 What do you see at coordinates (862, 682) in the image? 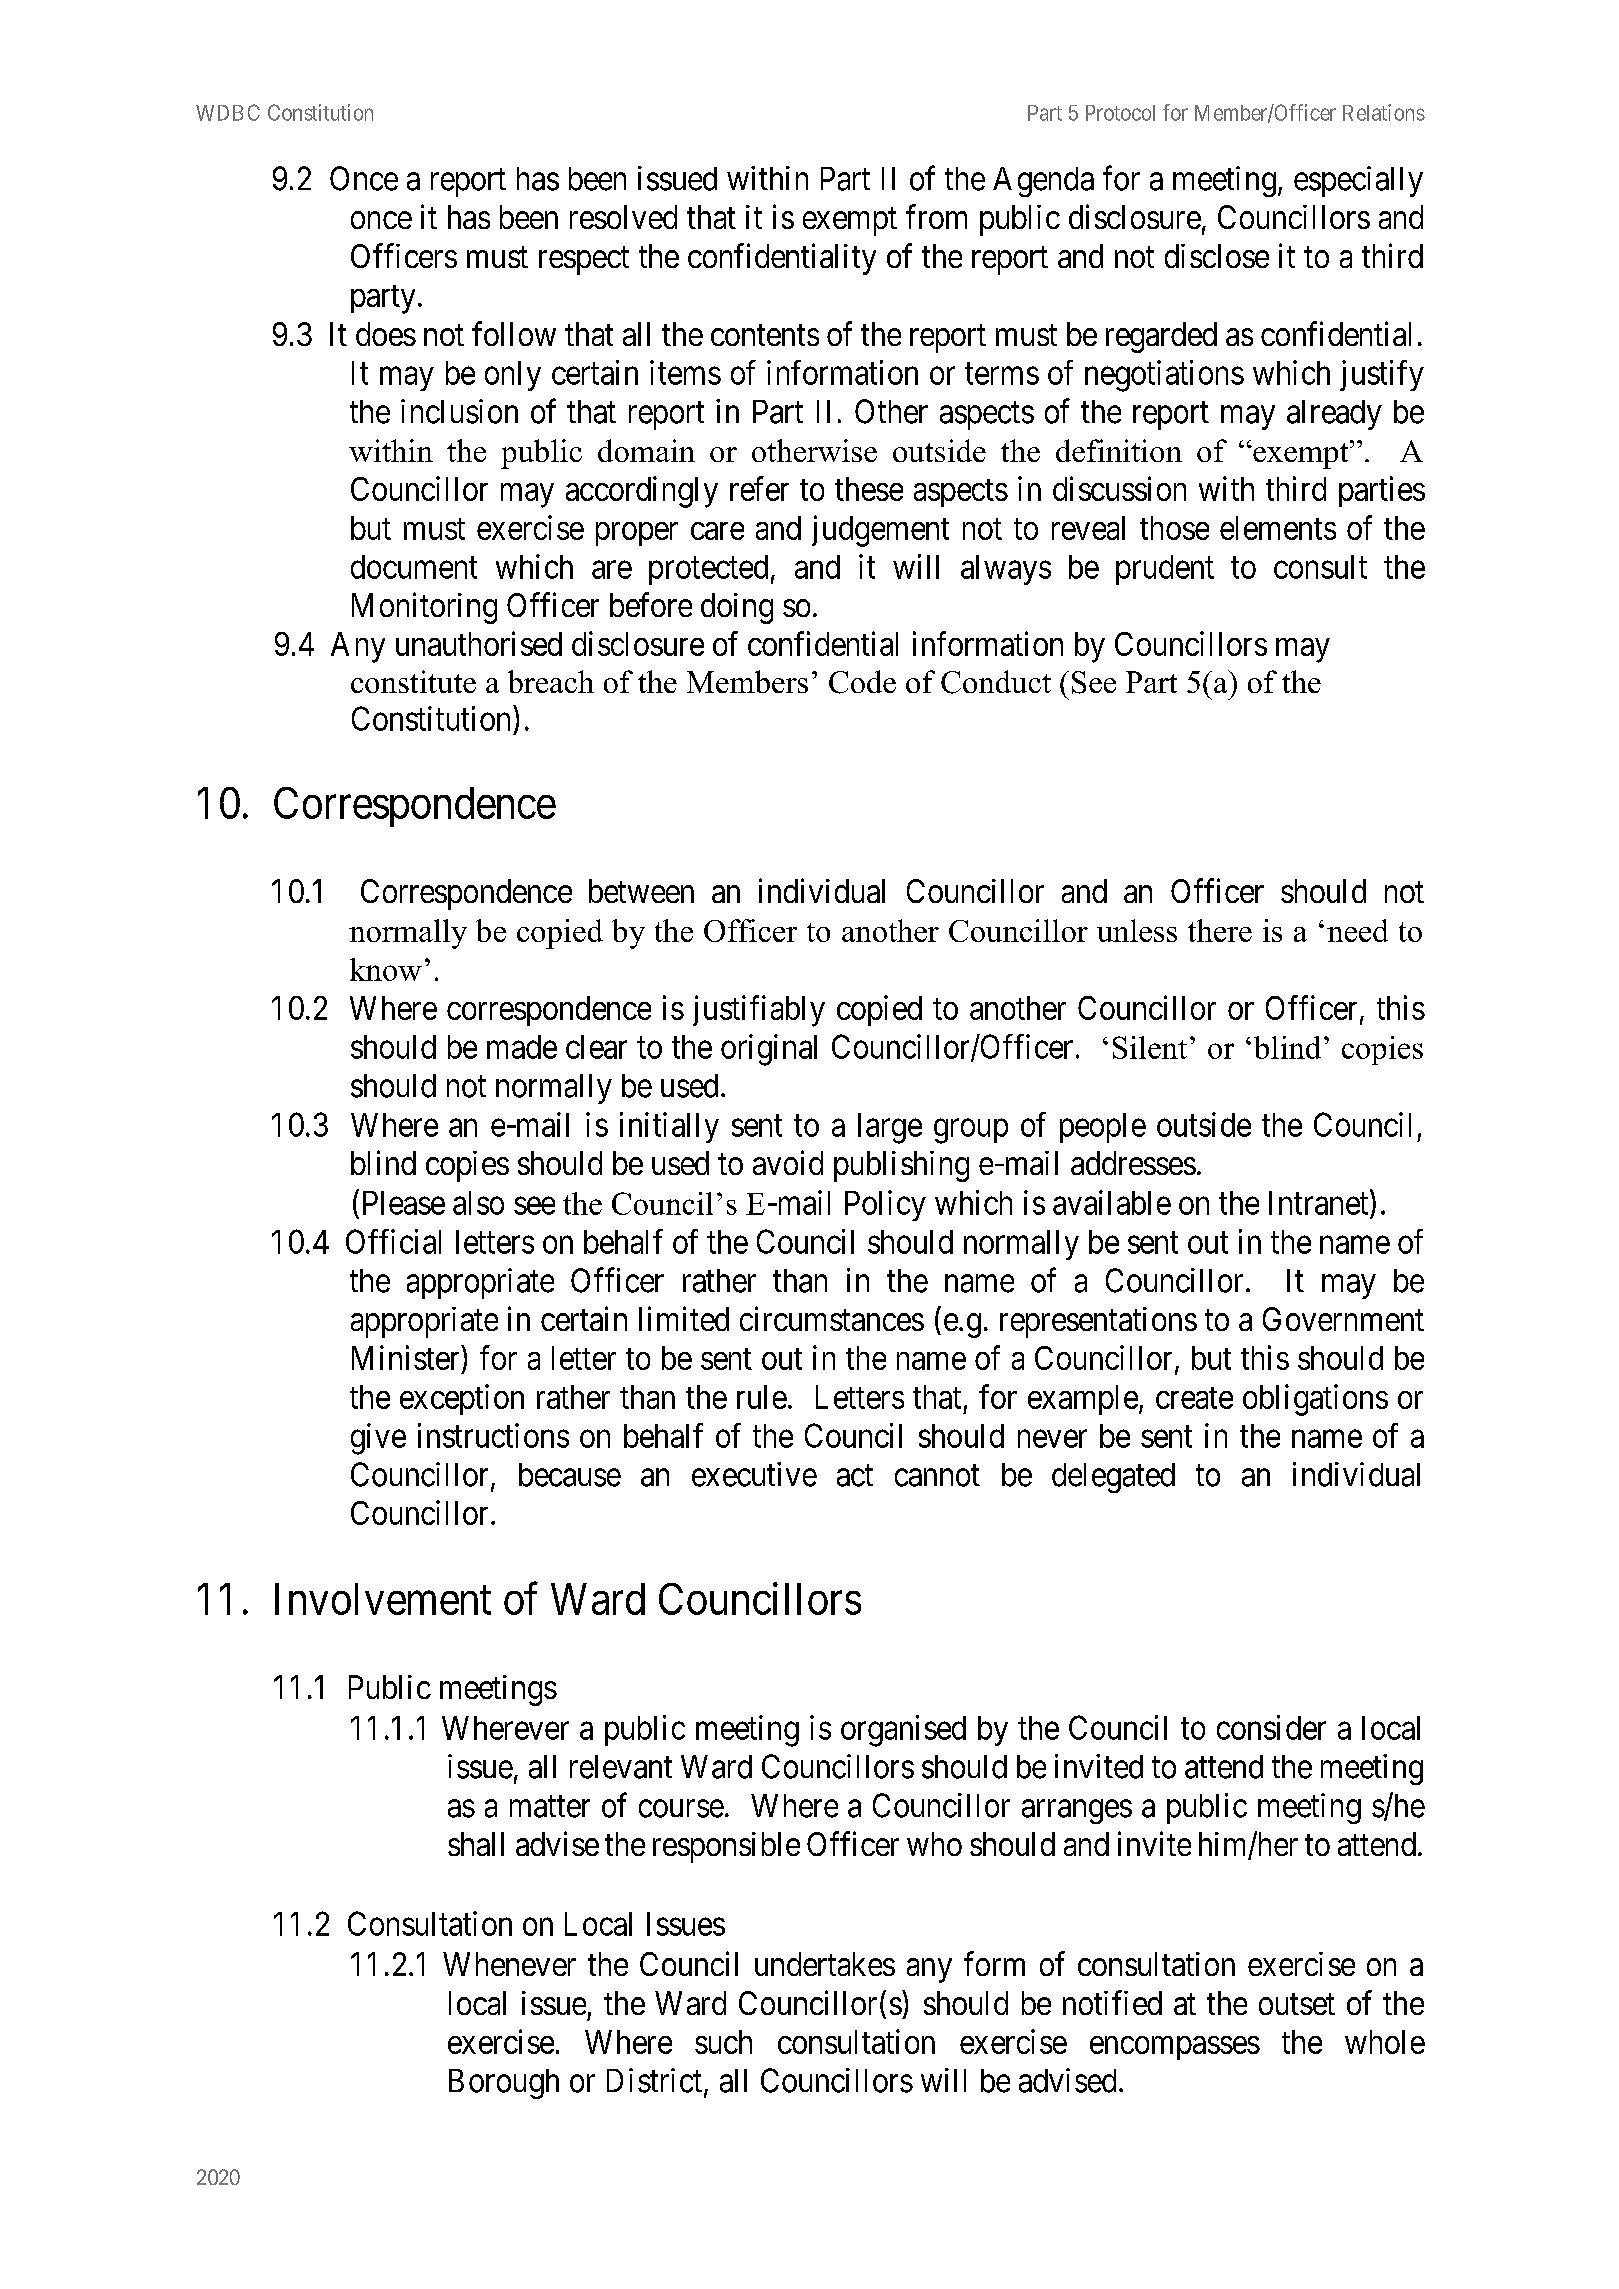
I see `Code` at bounding box center [862, 682].
